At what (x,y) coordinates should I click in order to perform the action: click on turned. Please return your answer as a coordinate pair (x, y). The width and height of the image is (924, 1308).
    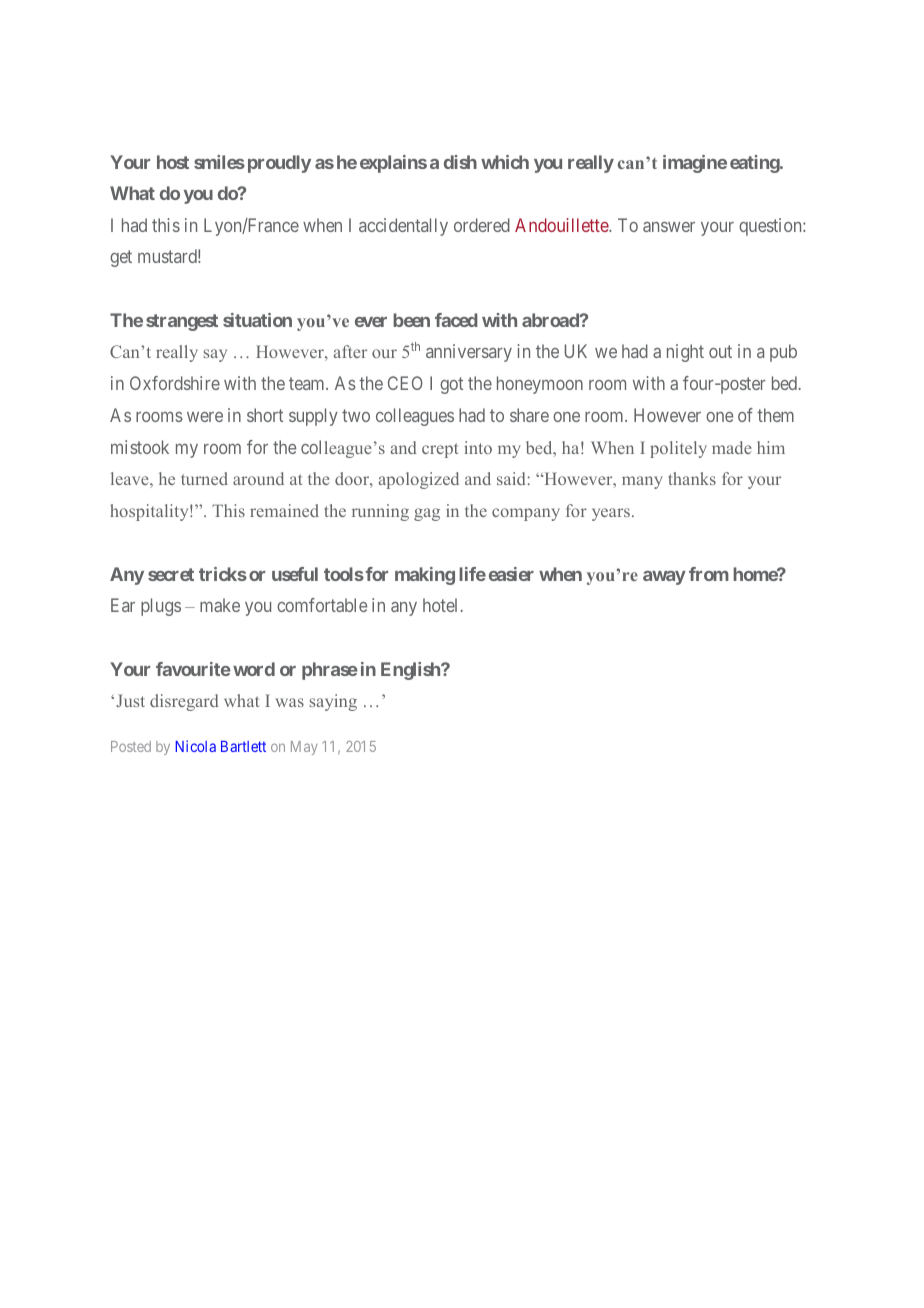
    Looking at the image, I should click on (204, 478).
